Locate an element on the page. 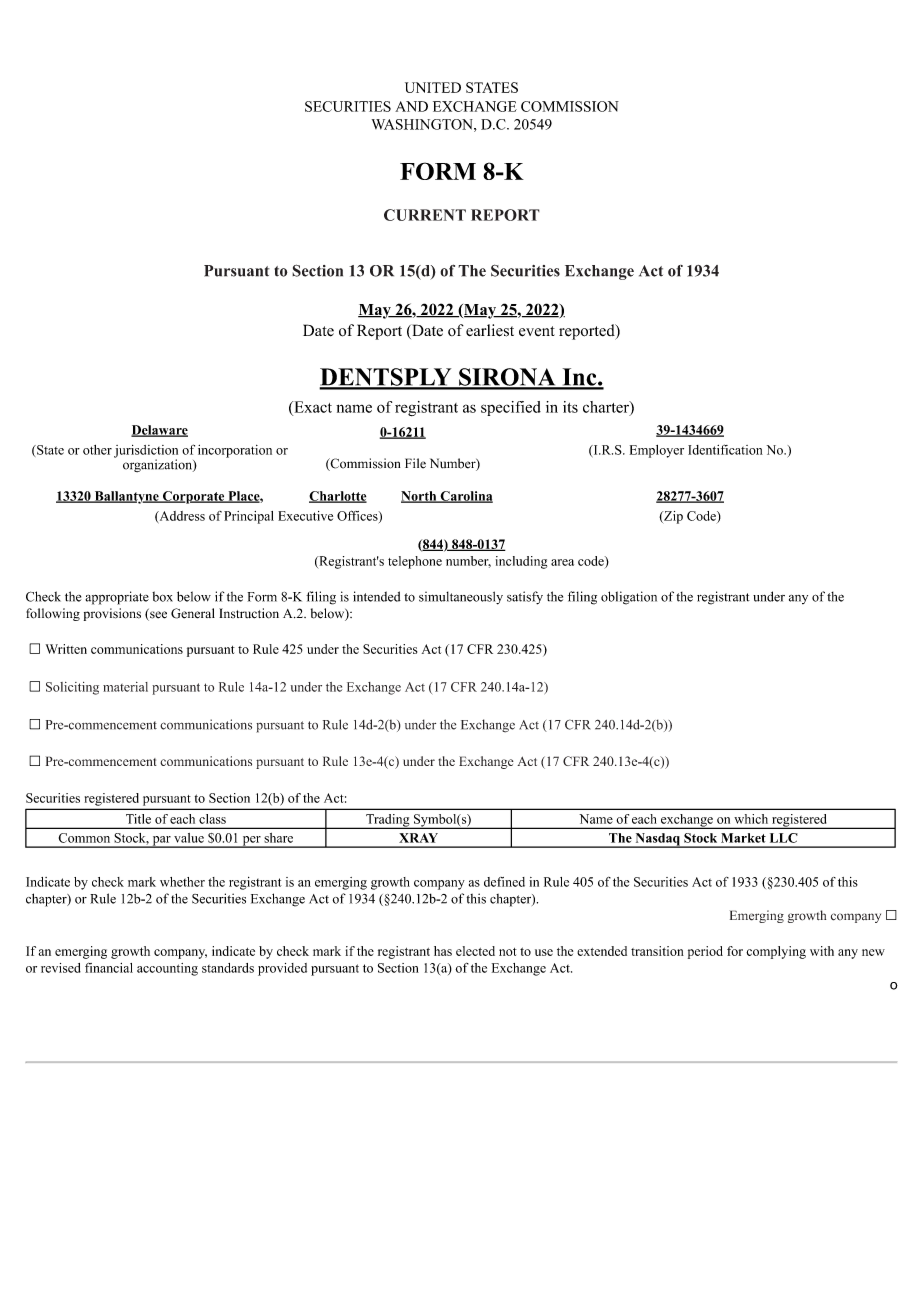 The width and height of the image is (924, 1308). accounting is located at coordinates (167, 969).
